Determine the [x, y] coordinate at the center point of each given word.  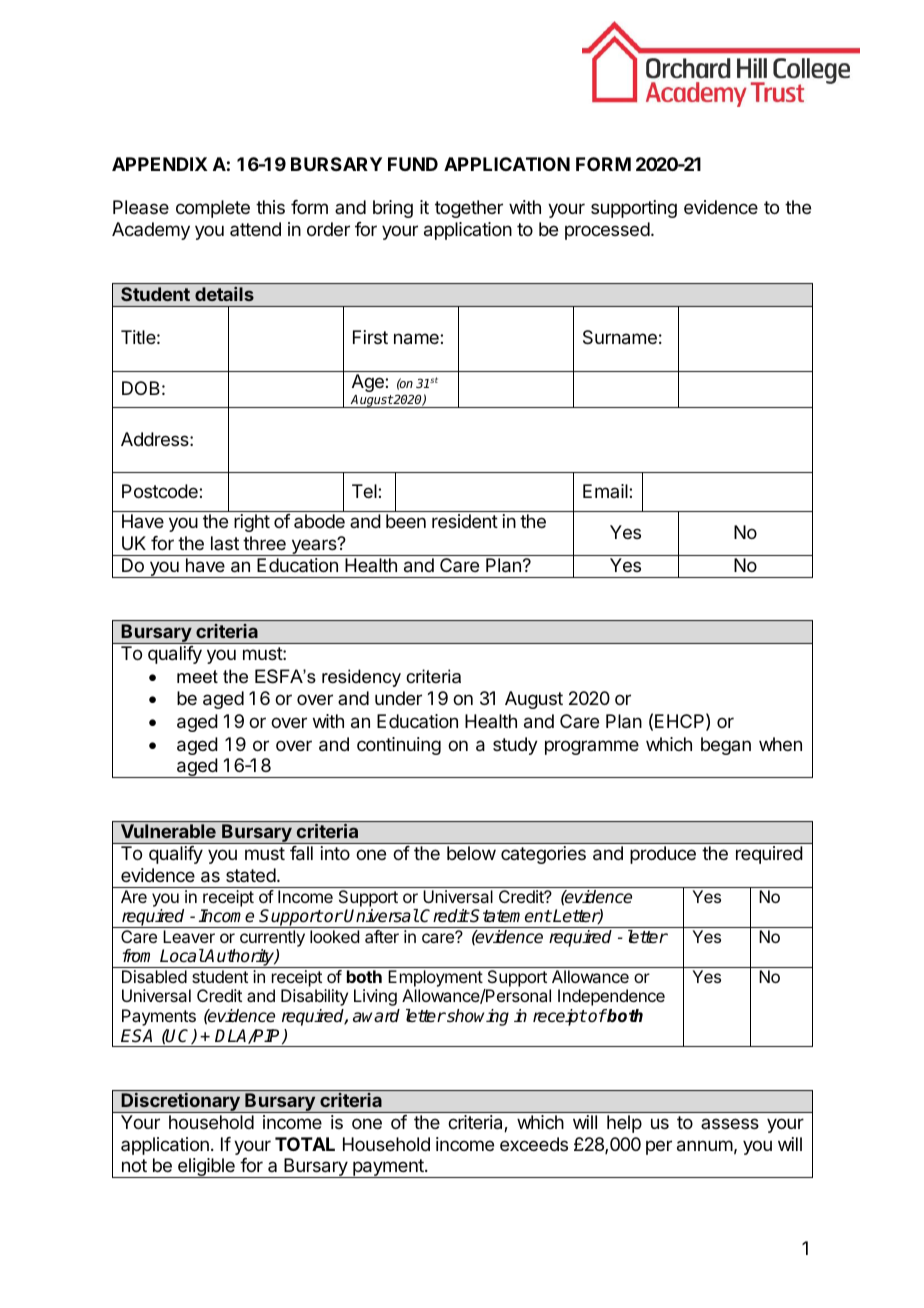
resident [465, 521]
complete [213, 209]
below [471, 853]
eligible [206, 1168]
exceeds [534, 1144]
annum [705, 1146]
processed [607, 231]
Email [606, 491]
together [469, 209]
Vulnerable [168, 831]
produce [663, 855]
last [225, 543]
